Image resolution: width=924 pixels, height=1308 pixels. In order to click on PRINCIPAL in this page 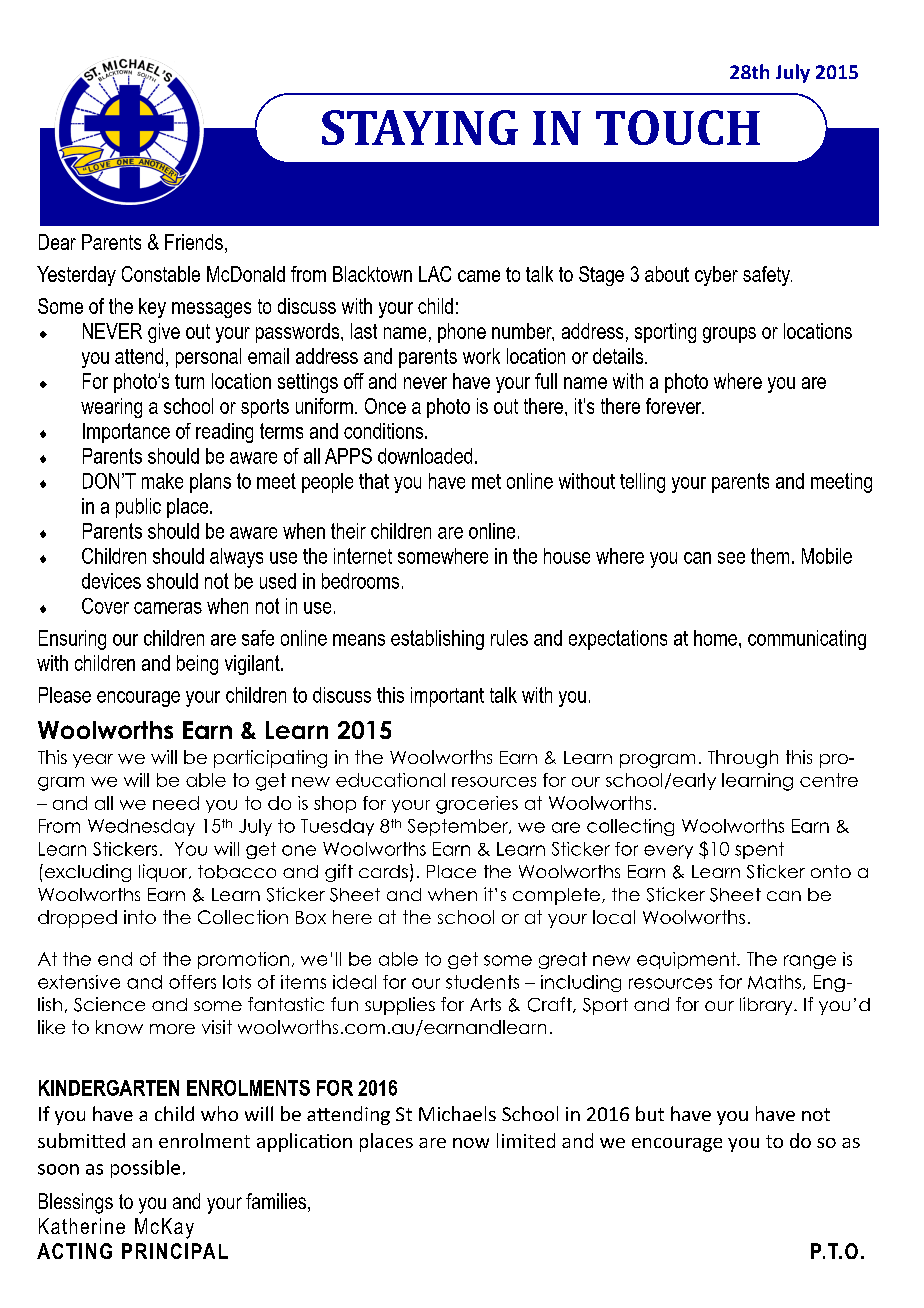, I will do `click(175, 1251)`.
